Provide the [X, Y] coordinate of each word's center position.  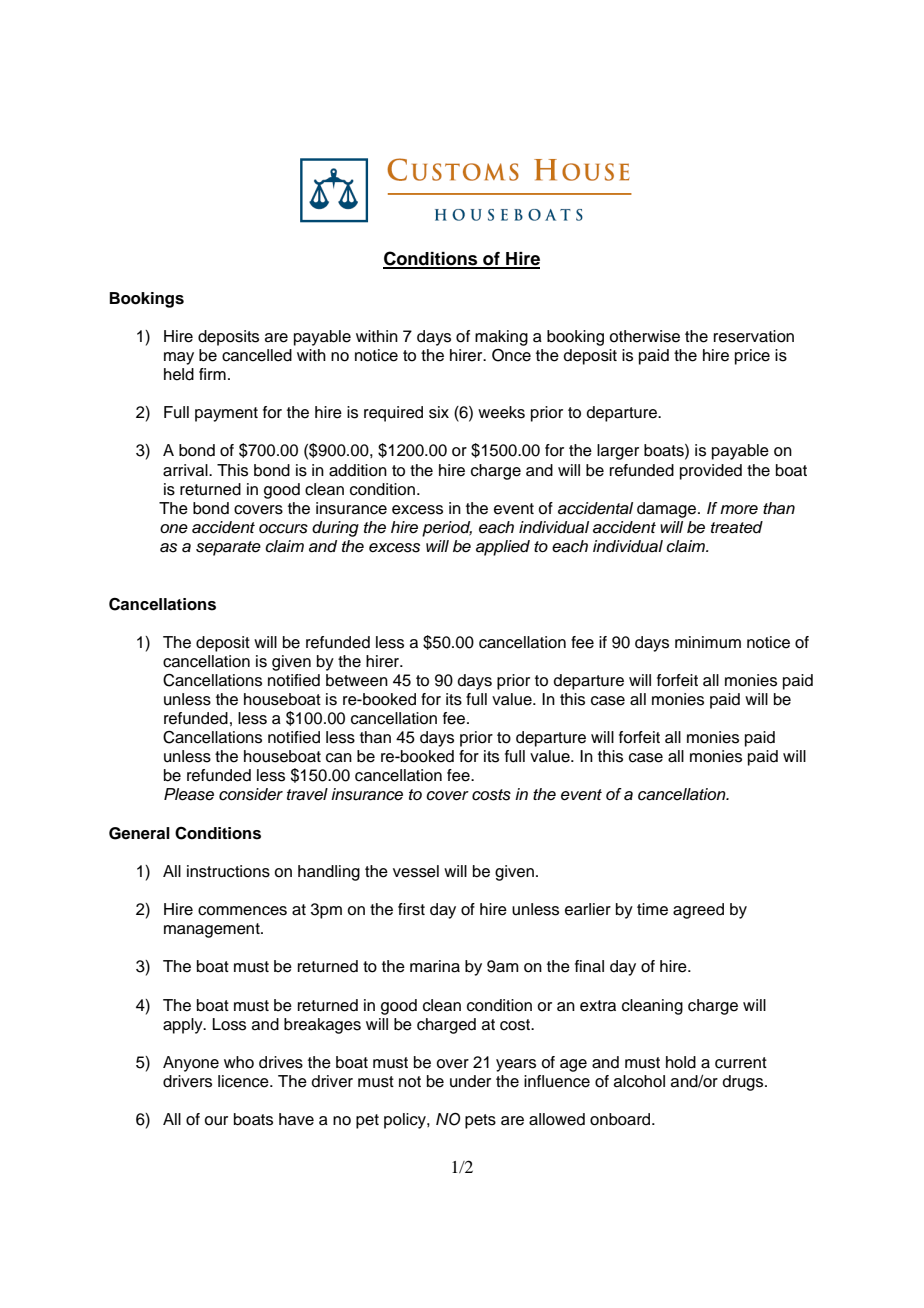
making [501, 338]
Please [189, 794]
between [357, 680]
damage [666, 510]
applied [503, 548]
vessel [416, 871]
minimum [708, 642]
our [216, 1121]
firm [212, 374]
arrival [186, 470]
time [652, 909]
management [213, 930]
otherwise [644, 336]
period [447, 529]
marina [435, 966]
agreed [698, 911]
